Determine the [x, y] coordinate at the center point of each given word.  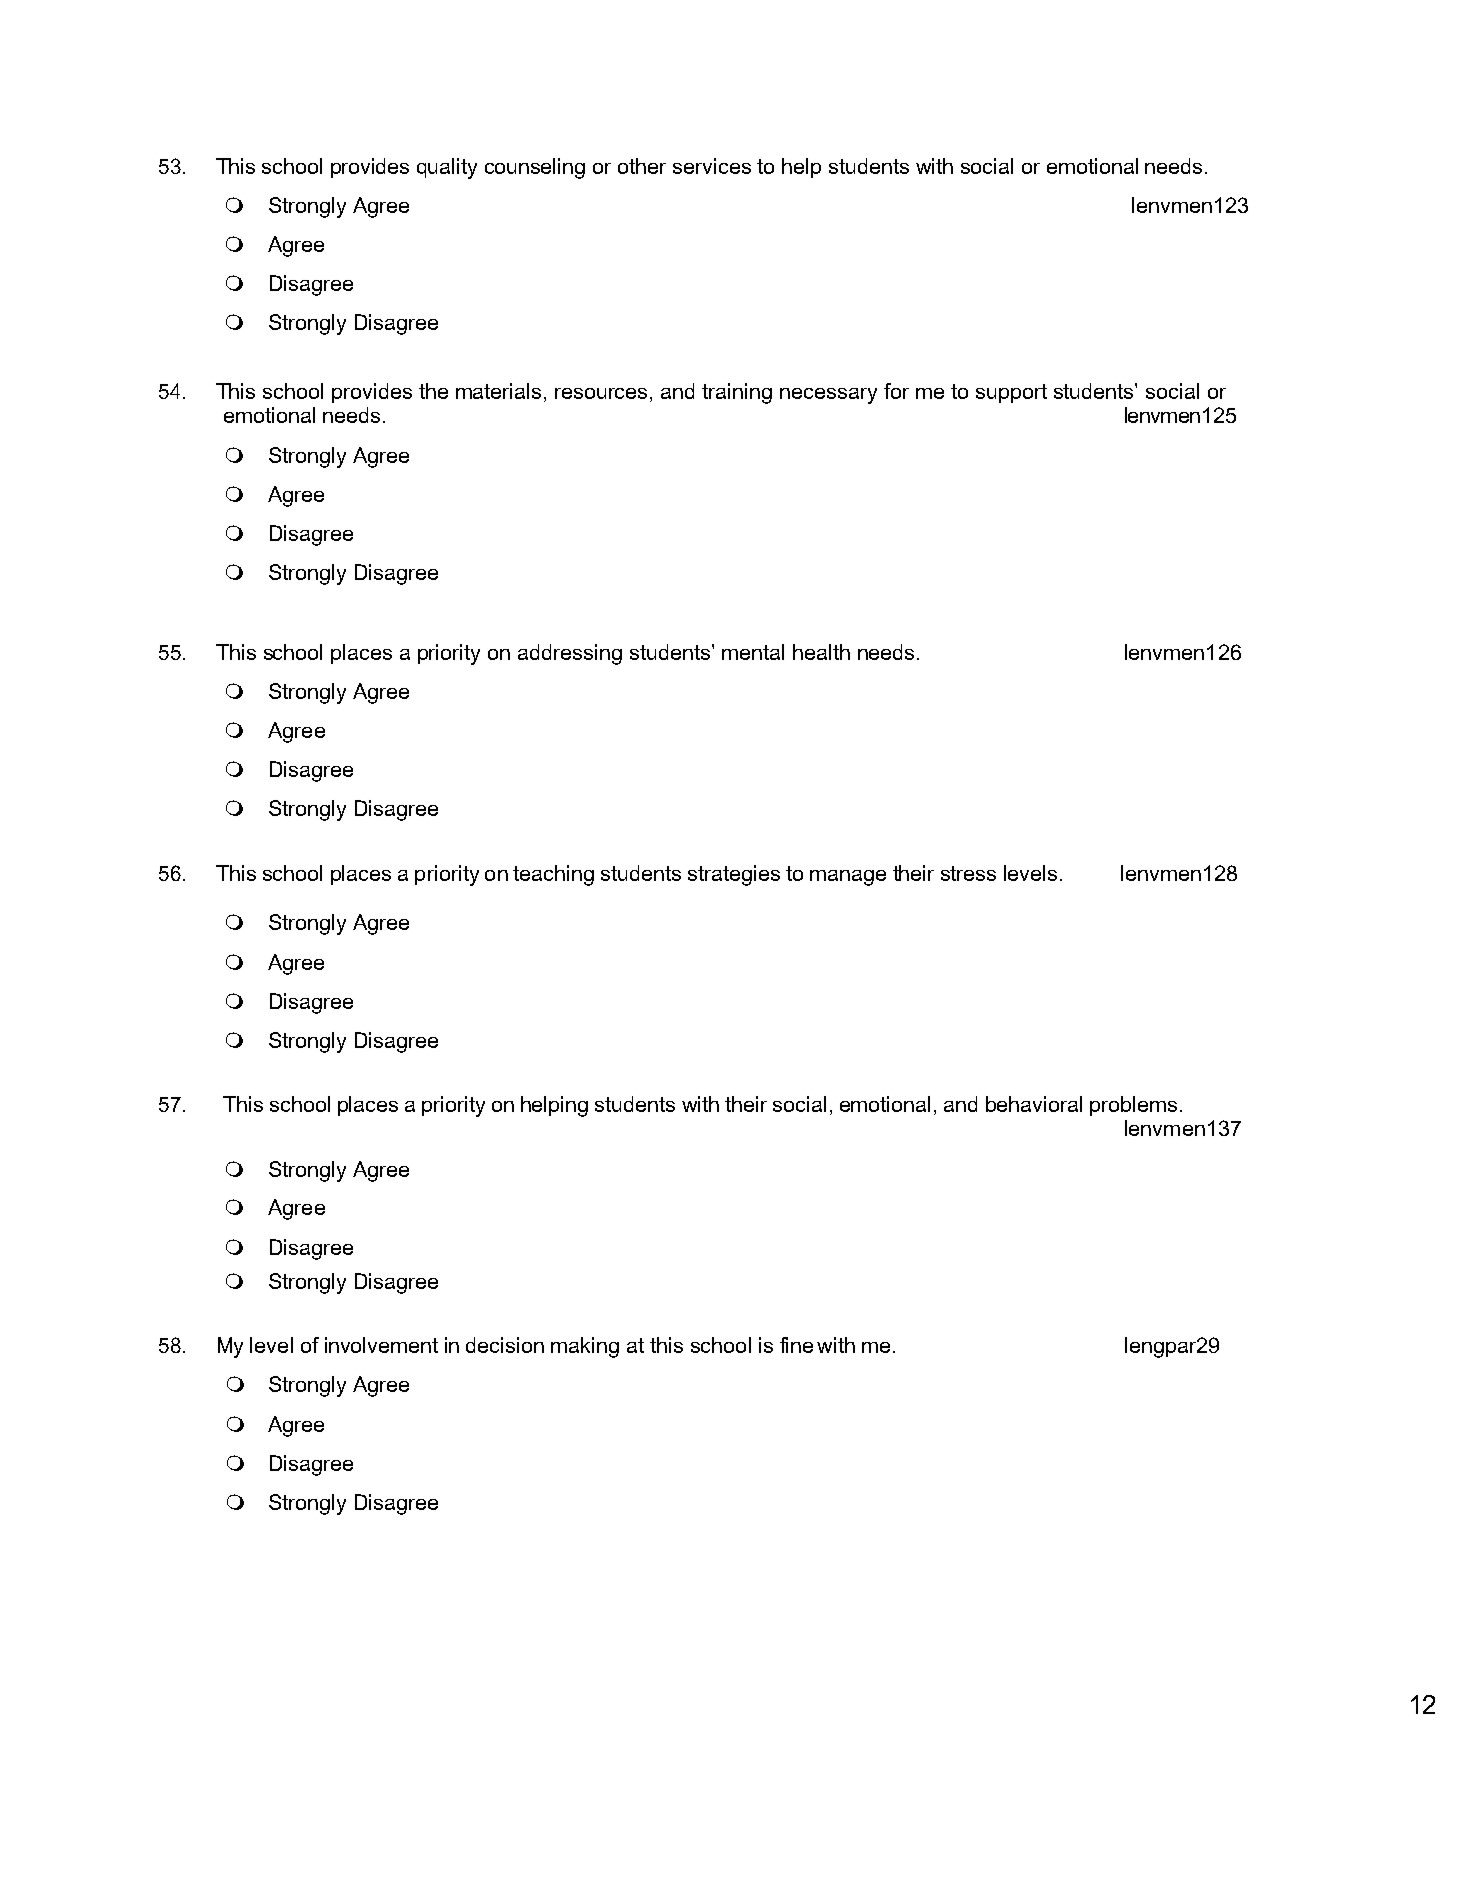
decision [505, 1345]
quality [447, 168]
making [585, 1347]
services [712, 166]
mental [753, 652]
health [821, 652]
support [1011, 393]
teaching [553, 875]
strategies [734, 875]
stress [968, 873]
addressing [570, 654]
